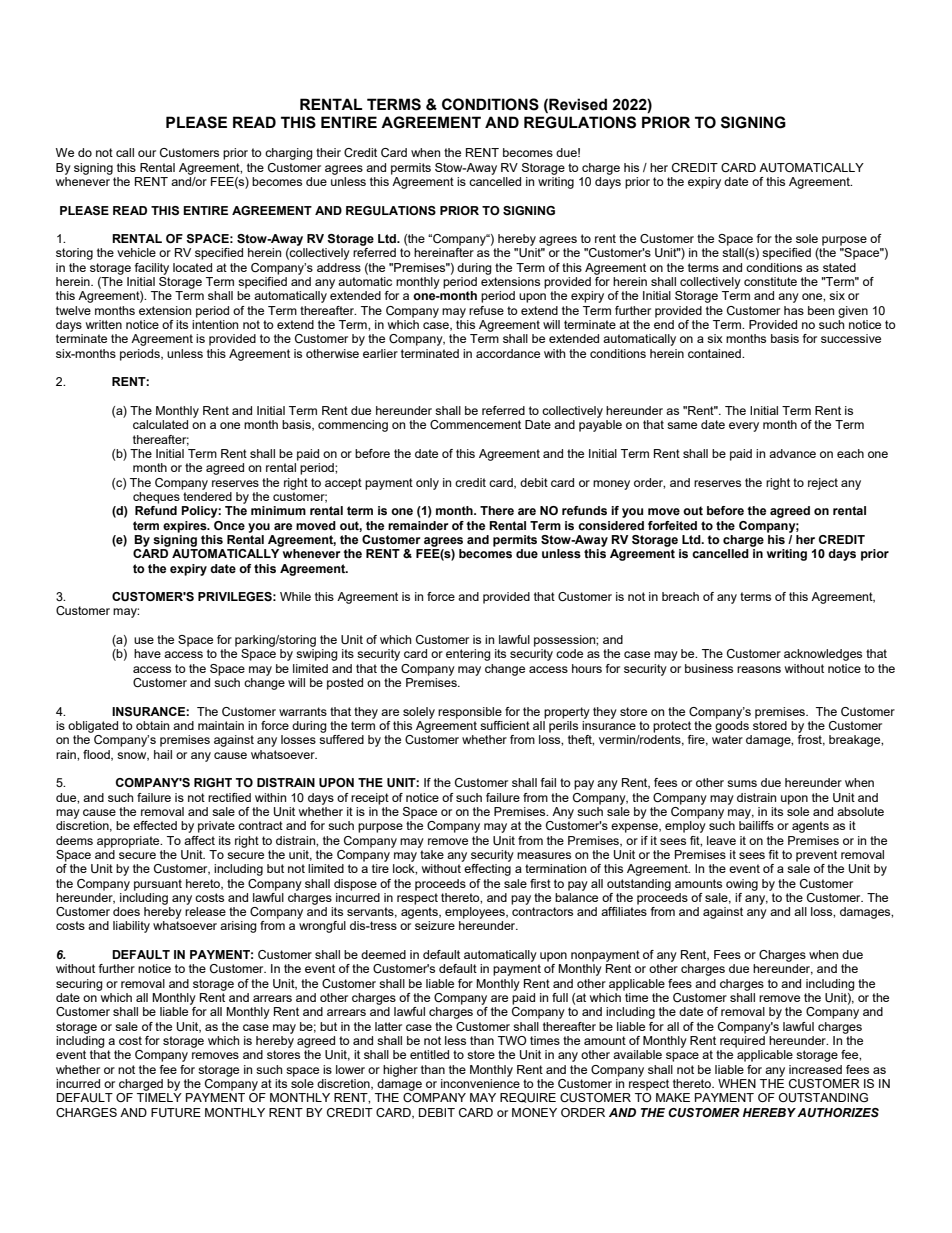 The image size is (952, 1233). What do you see at coordinates (839, 267) in the screenshot?
I see `stated` at bounding box center [839, 267].
